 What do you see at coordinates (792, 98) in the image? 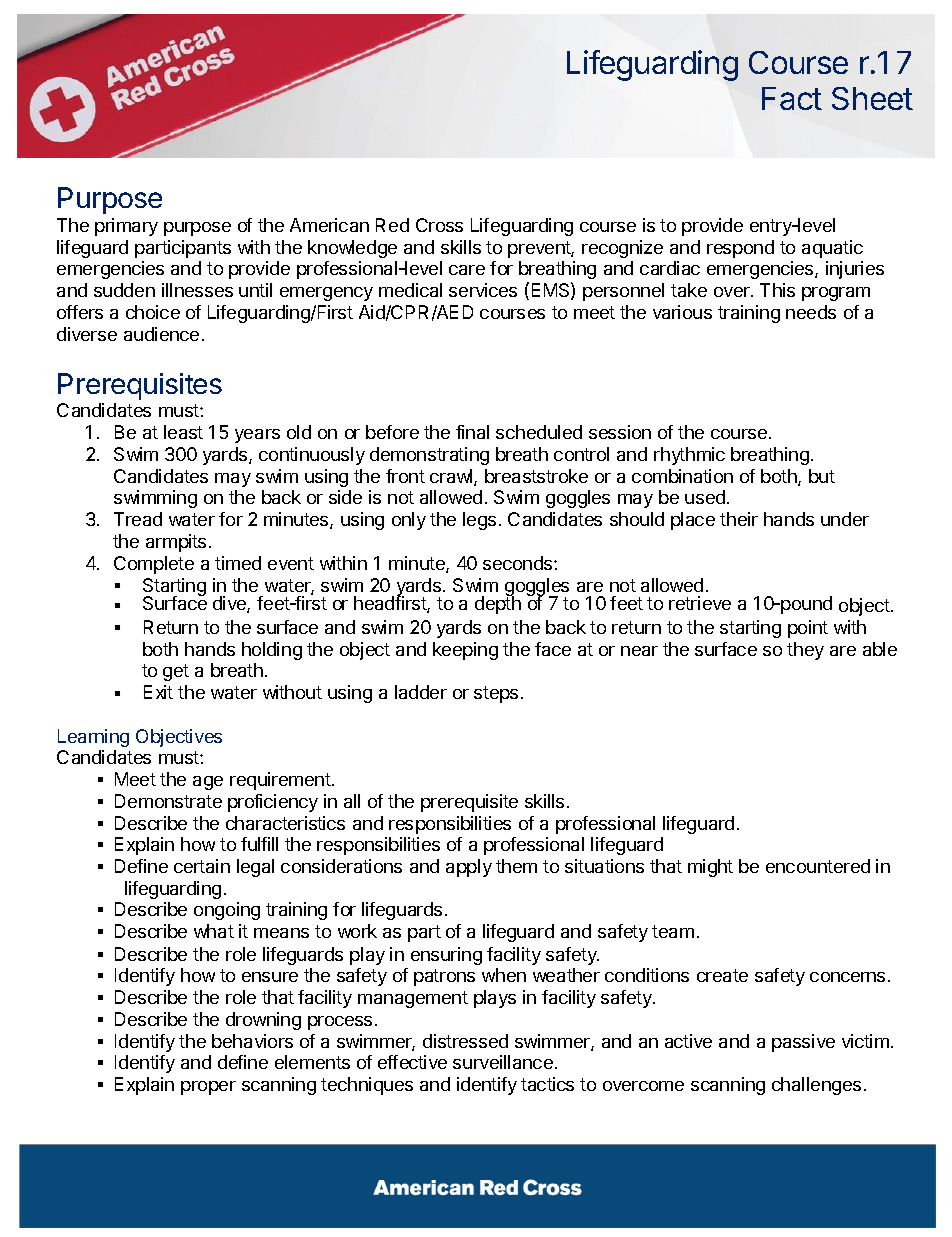
I see `Fact` at bounding box center [792, 98].
